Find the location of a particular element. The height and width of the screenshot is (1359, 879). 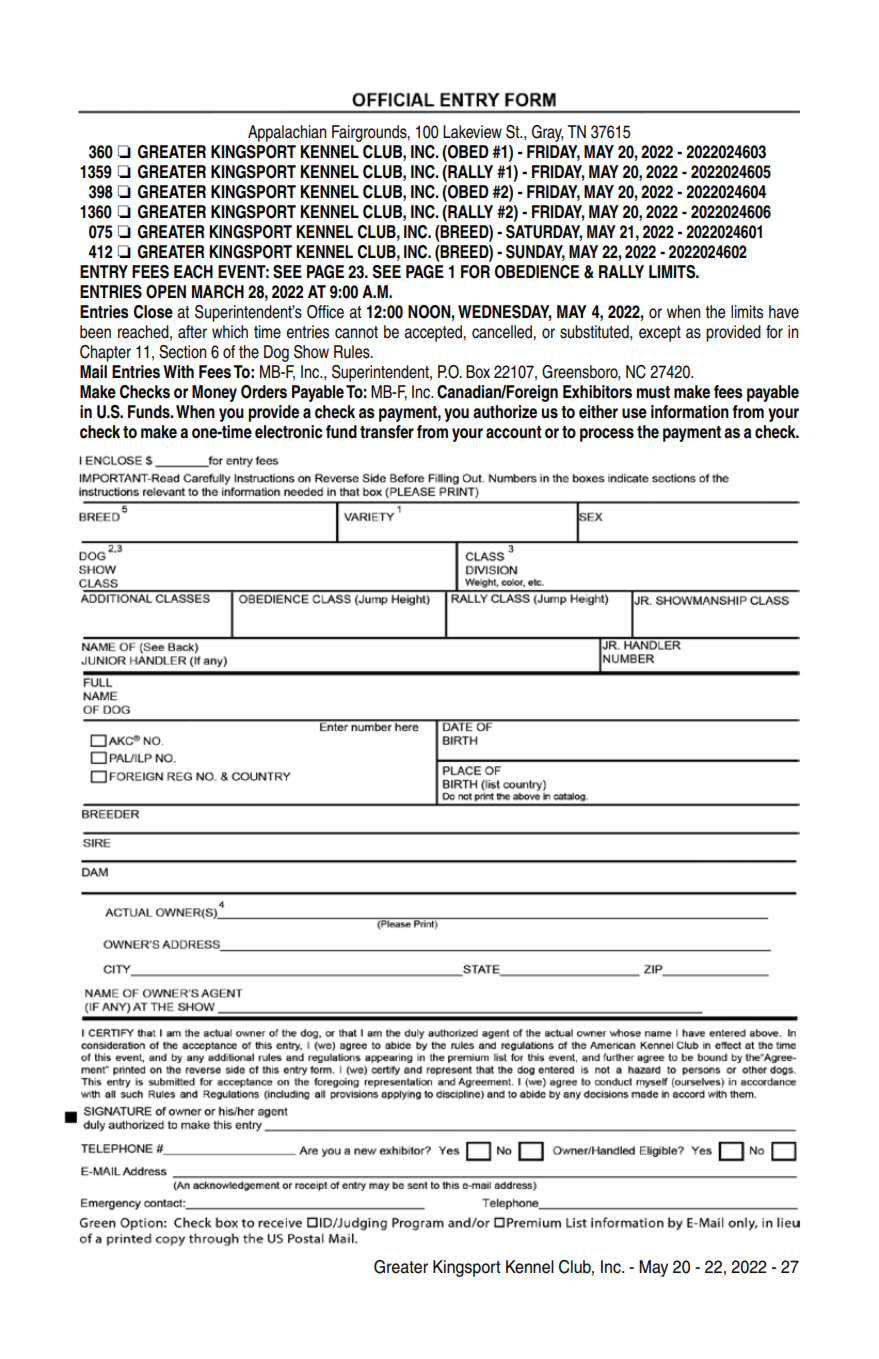

except is located at coordinates (660, 334).
